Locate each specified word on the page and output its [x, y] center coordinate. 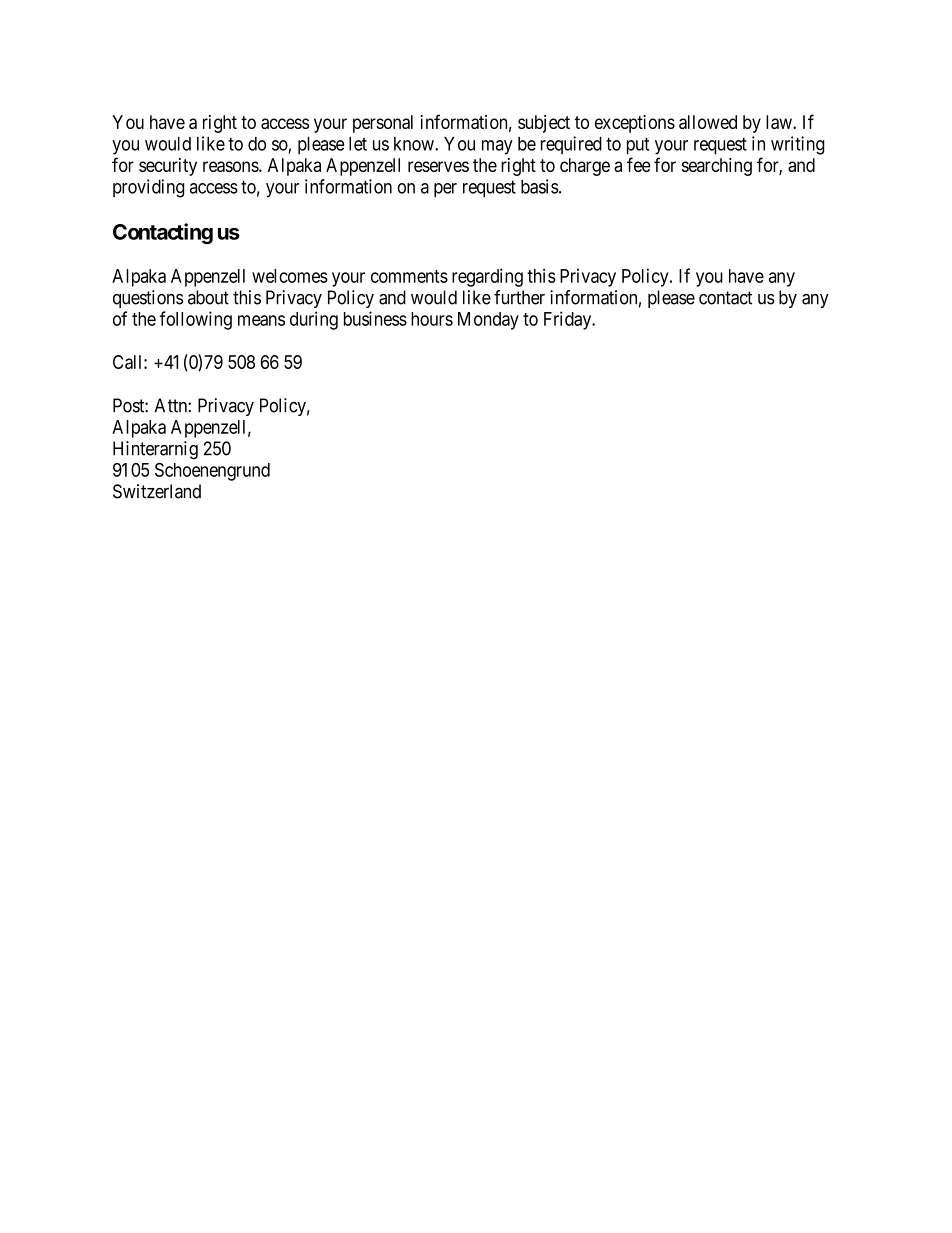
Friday [569, 320]
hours [432, 319]
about [208, 297]
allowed [708, 122]
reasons [231, 166]
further [519, 297]
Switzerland [157, 491]
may [497, 147]
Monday [488, 321]
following [196, 320]
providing [149, 188]
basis [540, 186]
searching [717, 167]
